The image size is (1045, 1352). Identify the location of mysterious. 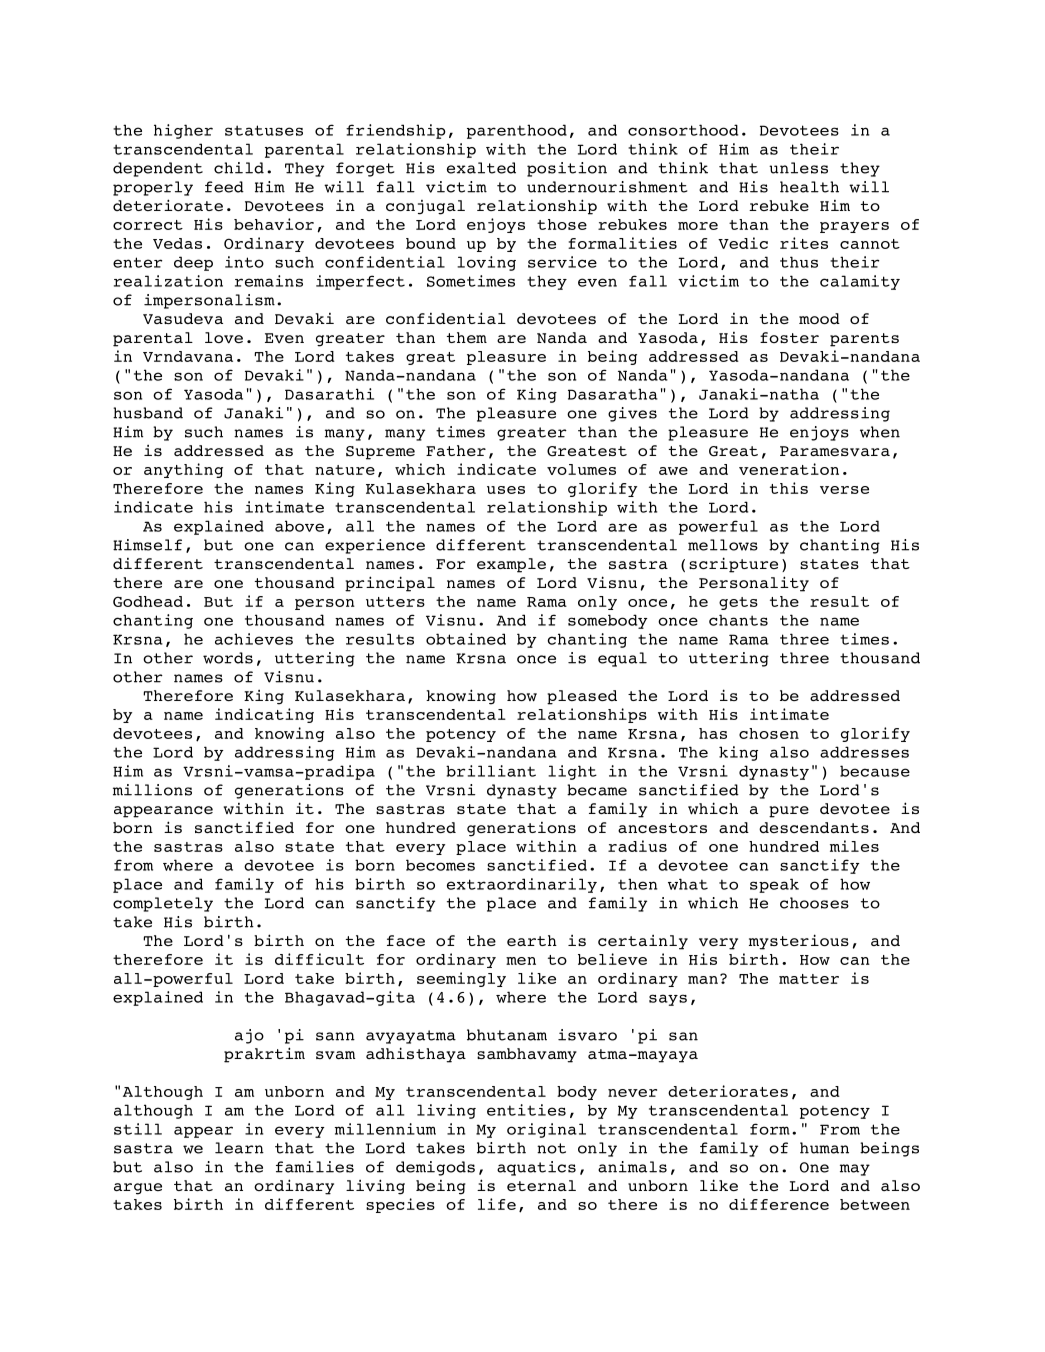
(799, 942).
